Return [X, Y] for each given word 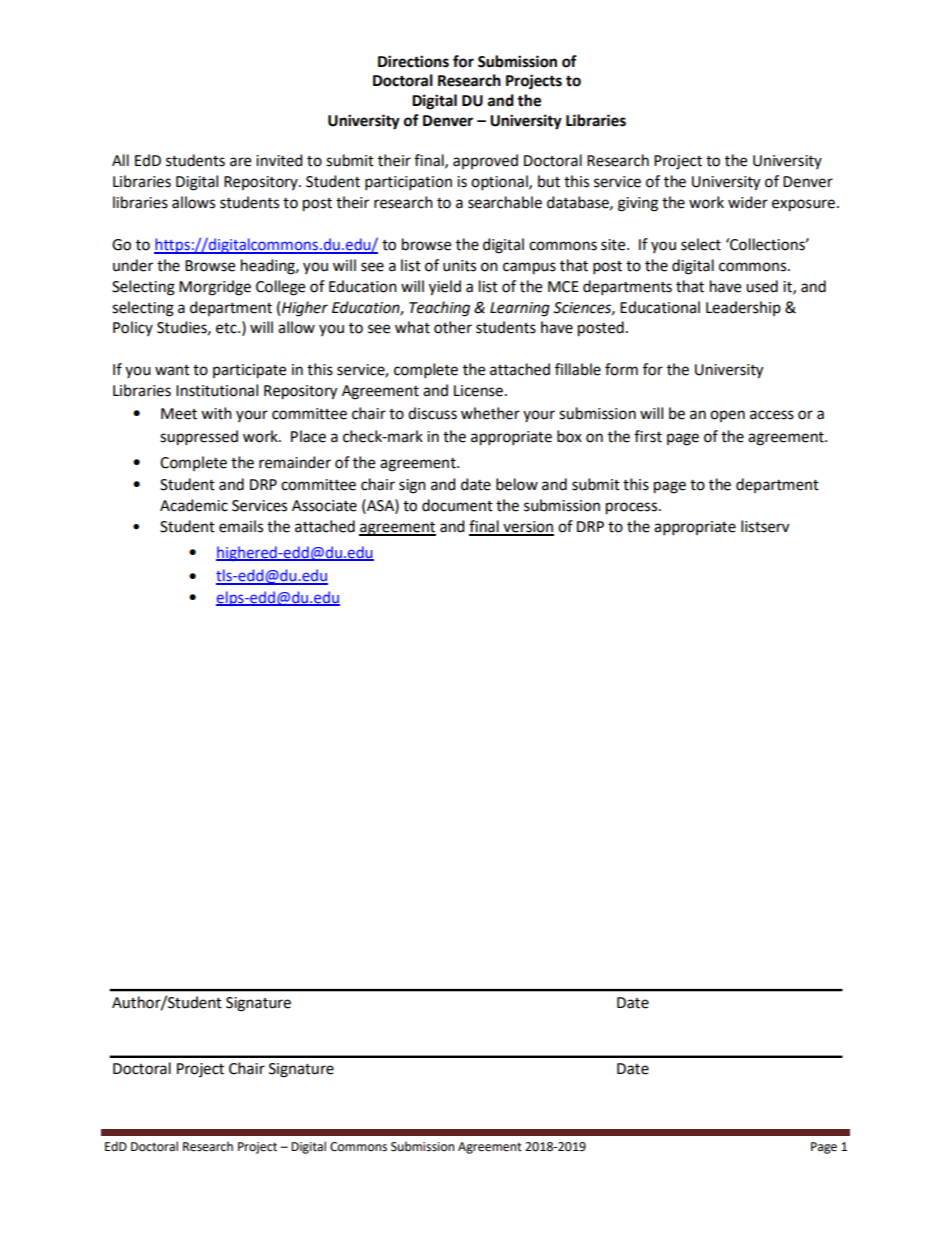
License [478, 391]
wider [748, 202]
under [133, 265]
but [549, 181]
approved [485, 161]
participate [249, 371]
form [621, 369]
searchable [505, 202]
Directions [413, 61]
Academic [194, 505]
